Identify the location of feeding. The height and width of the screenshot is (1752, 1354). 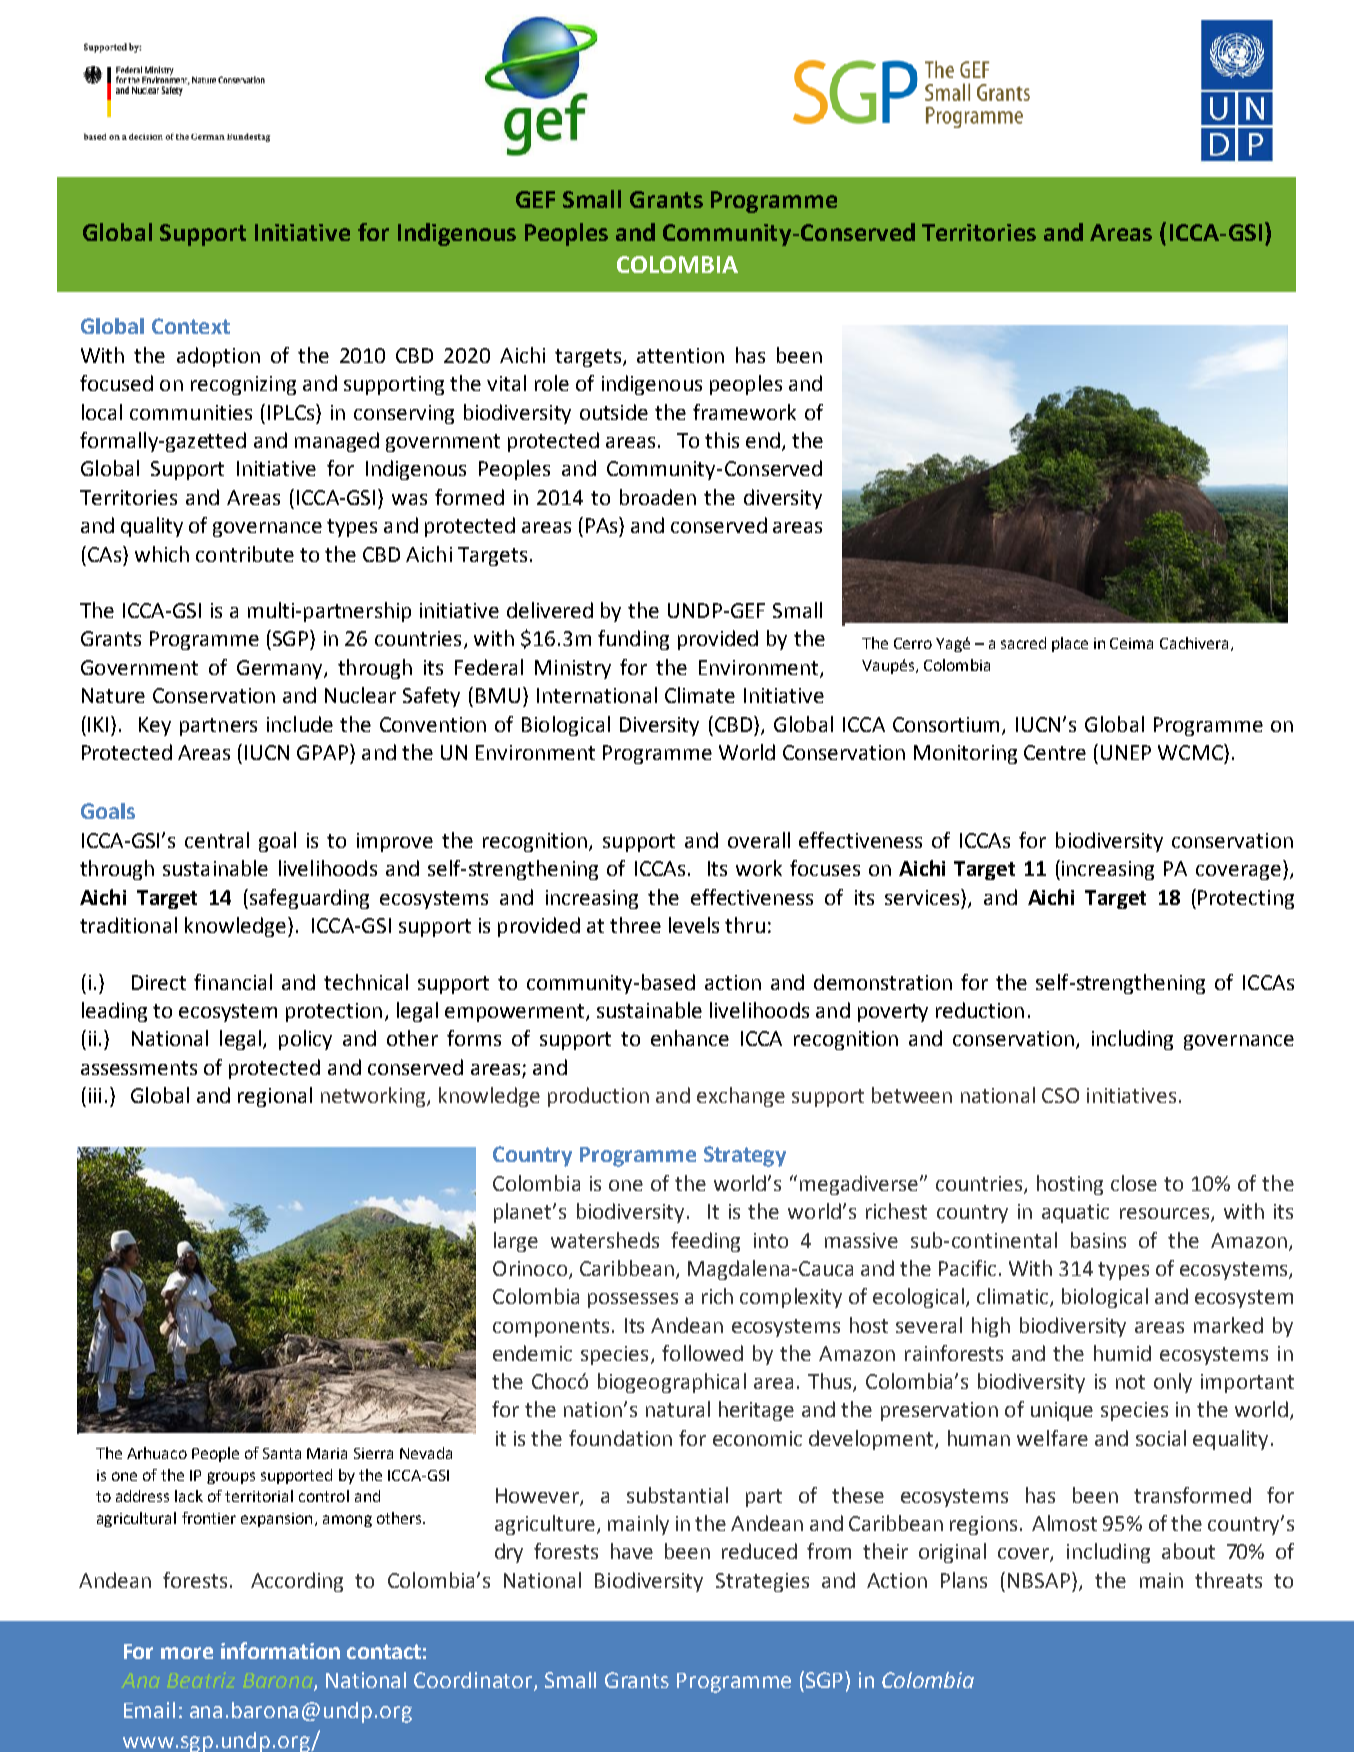
(705, 1242).
